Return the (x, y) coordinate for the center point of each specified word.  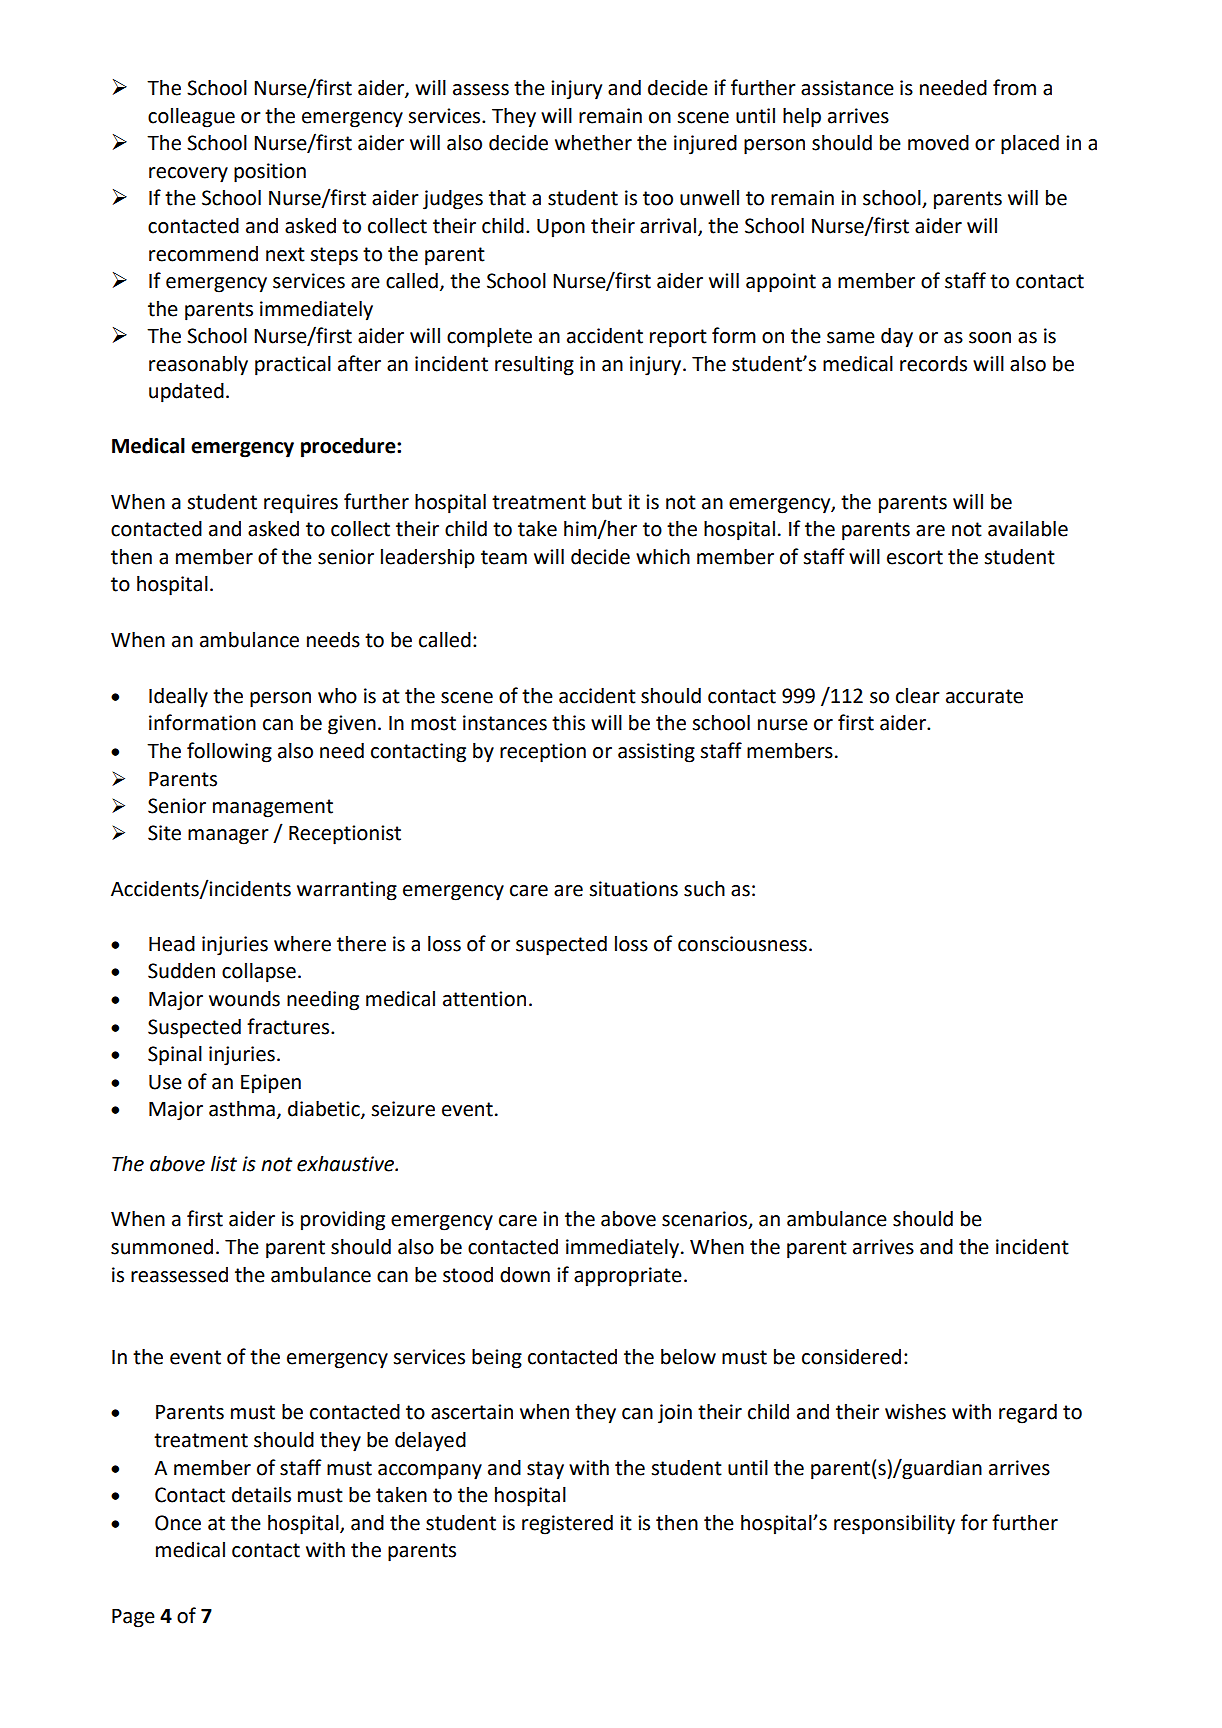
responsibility (894, 1525)
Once (178, 1523)
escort (915, 557)
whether (593, 142)
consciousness (742, 944)
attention (484, 999)
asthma (242, 1108)
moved (938, 142)
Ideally (178, 697)
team (504, 557)
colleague (191, 117)
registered (567, 1524)
